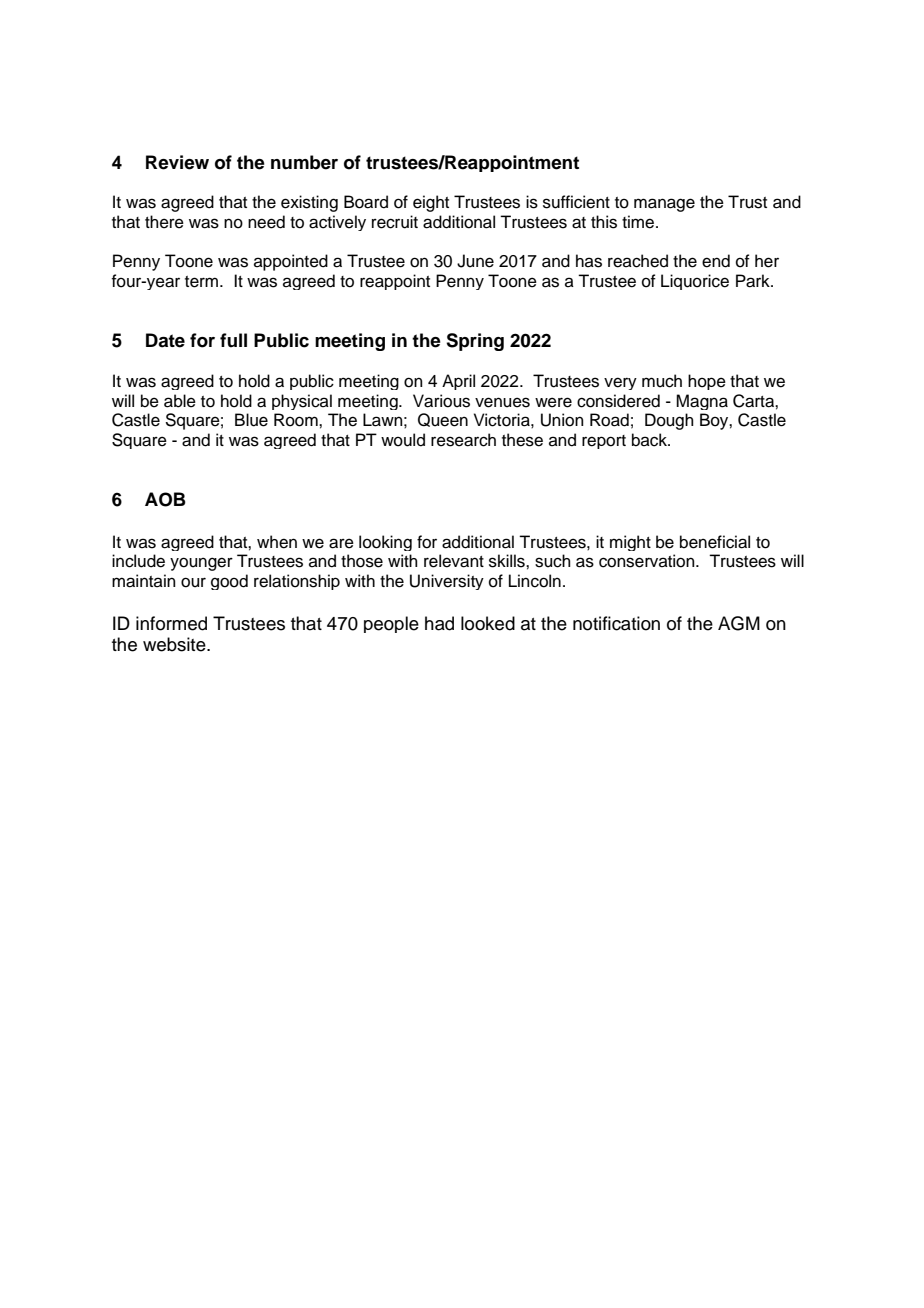 This document has width=924, height=1308. Describe the element at coordinates (431, 203) in the document. I see `eight` at that location.
